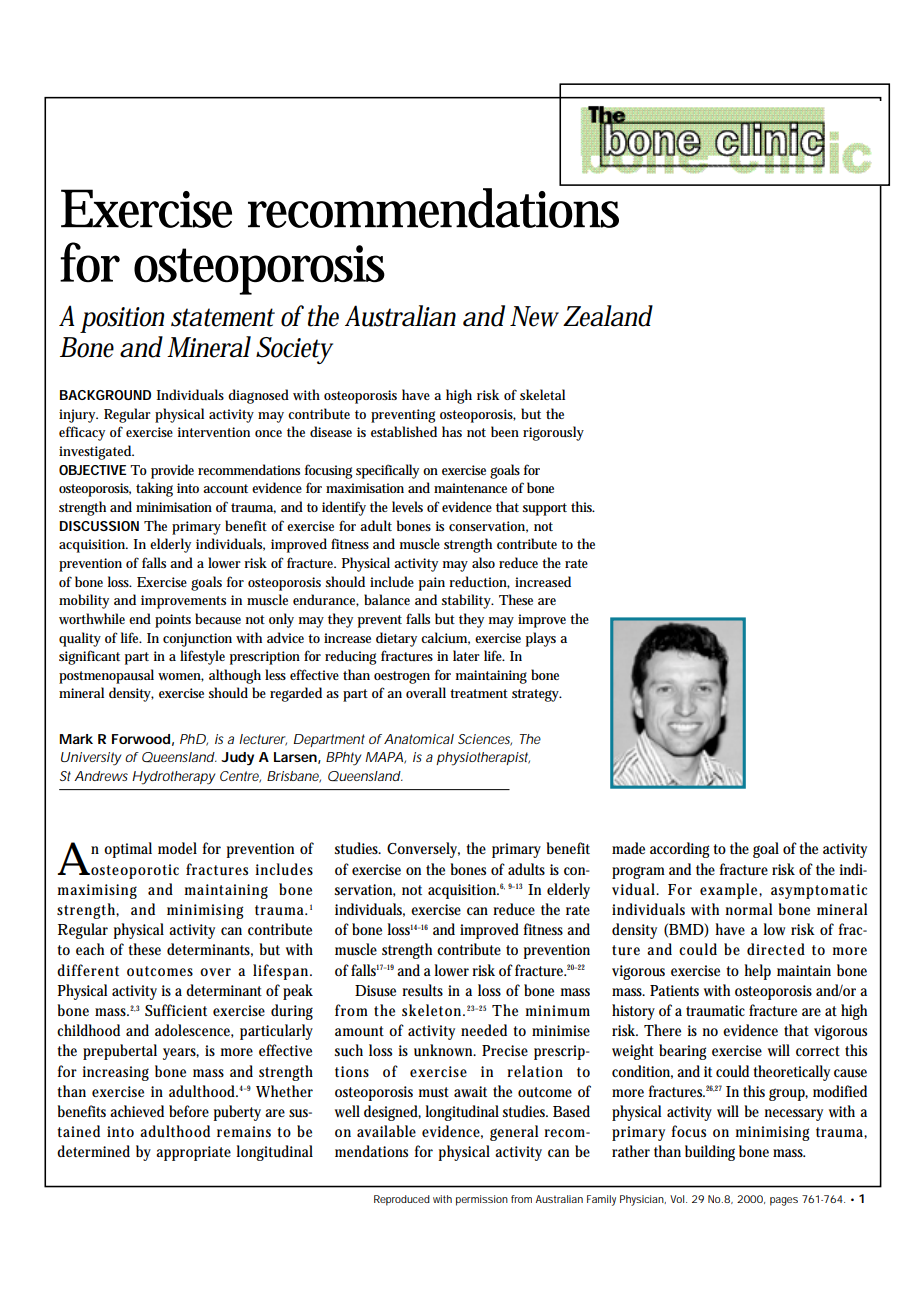 This screenshot has width=924, height=1308. What do you see at coordinates (173, 621) in the screenshot?
I see `points` at bounding box center [173, 621].
